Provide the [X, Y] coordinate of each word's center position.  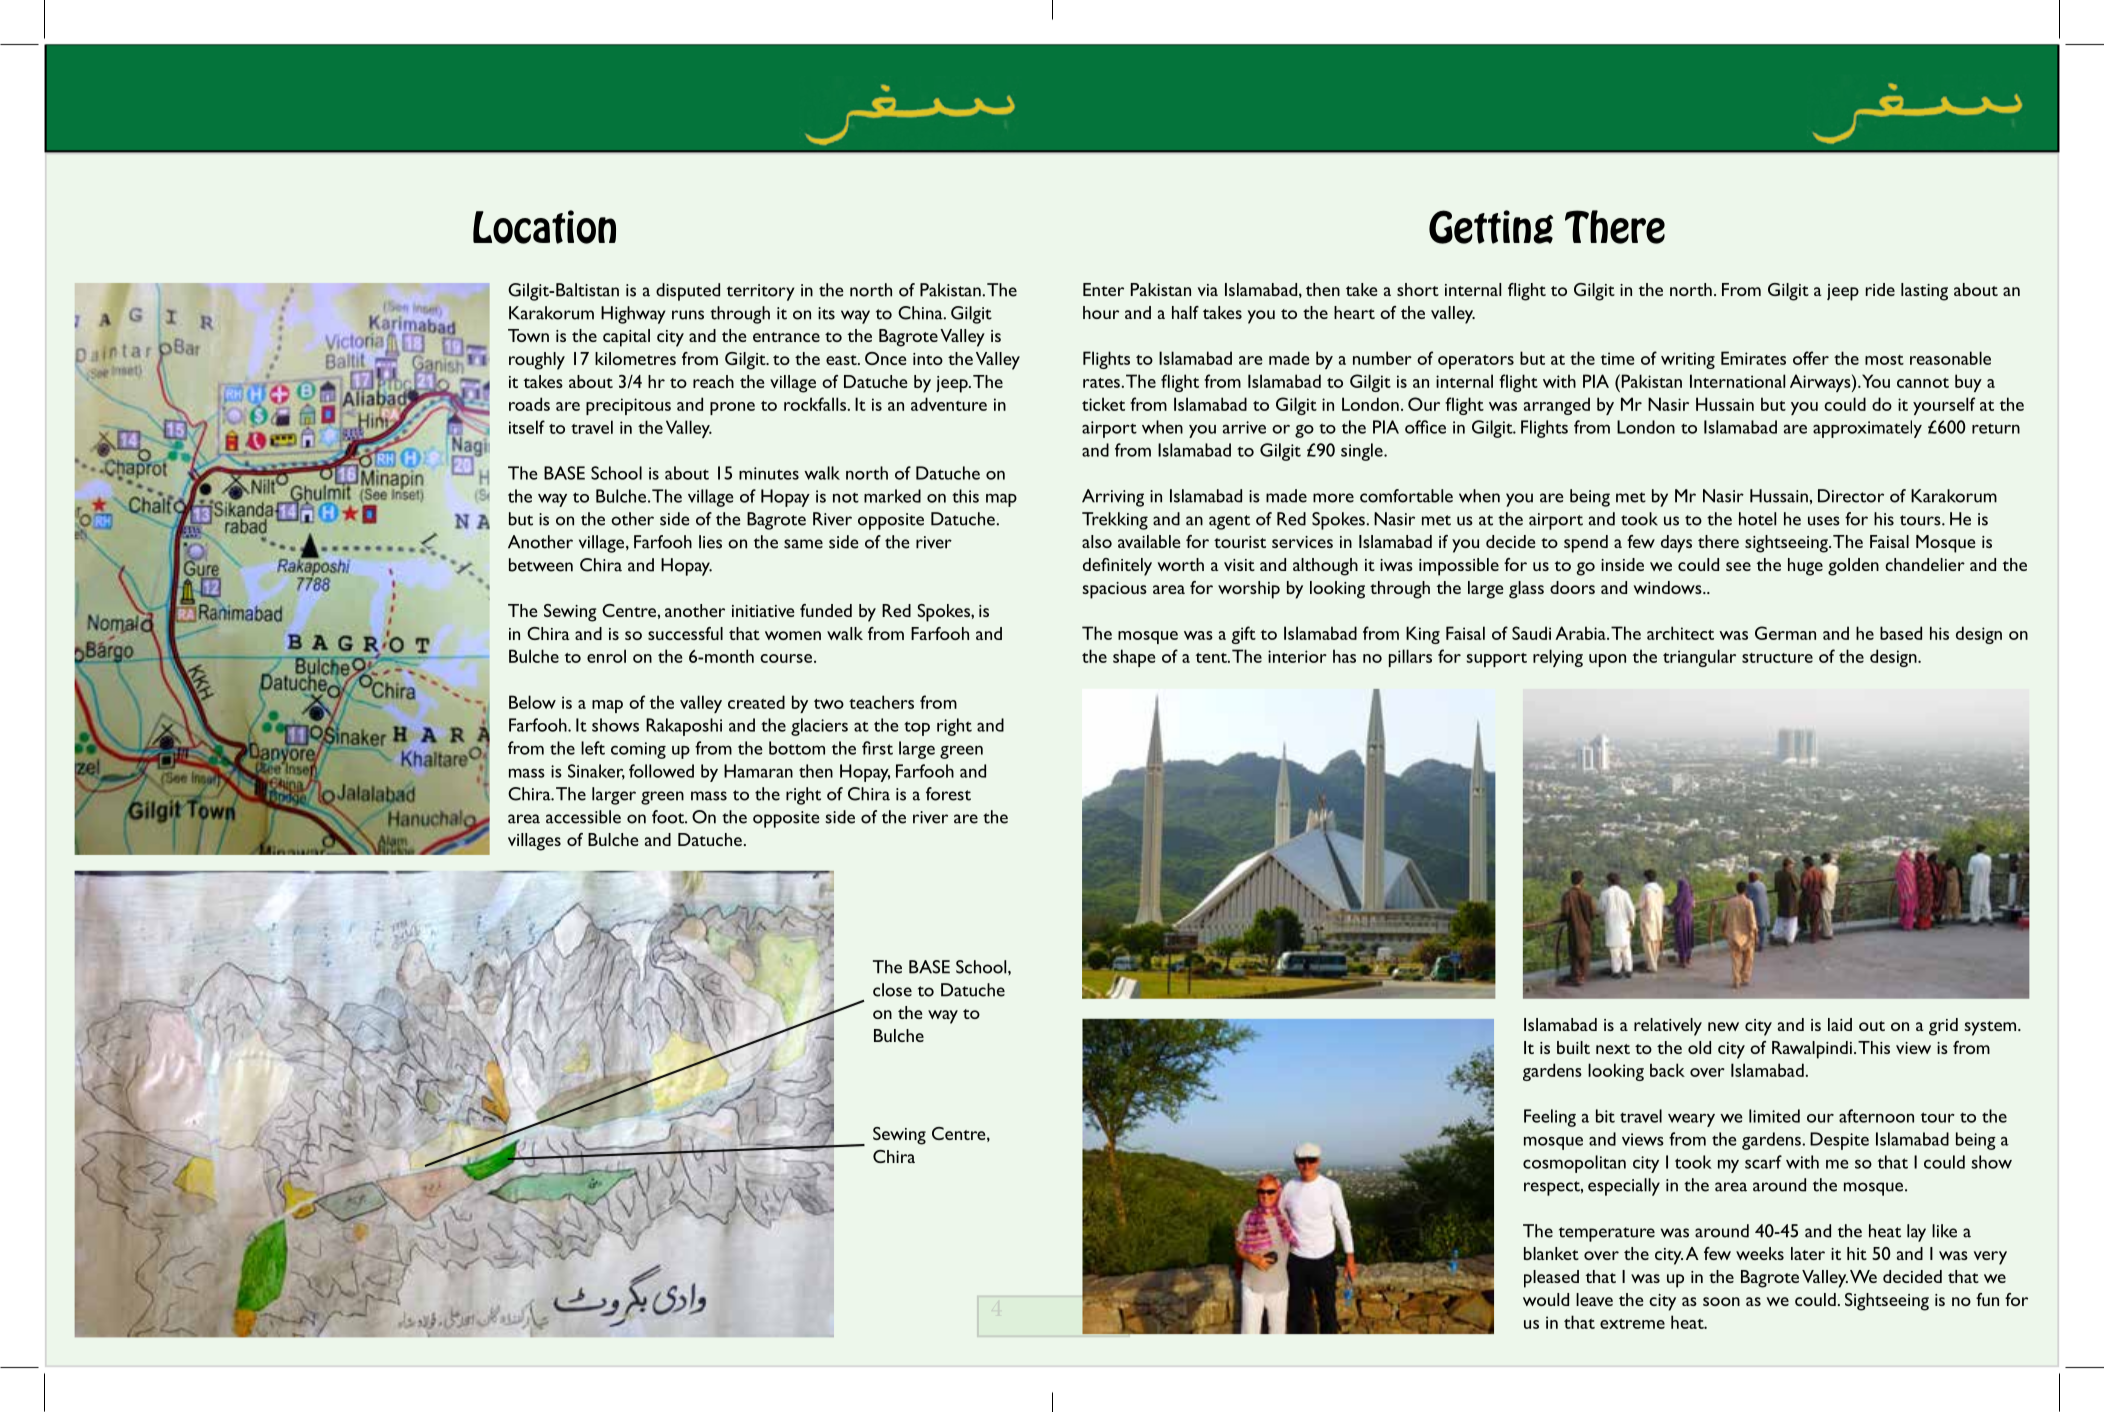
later [1808, 1253]
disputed [688, 292]
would [1546, 1299]
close [892, 990]
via [1208, 290]
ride [1880, 289]
